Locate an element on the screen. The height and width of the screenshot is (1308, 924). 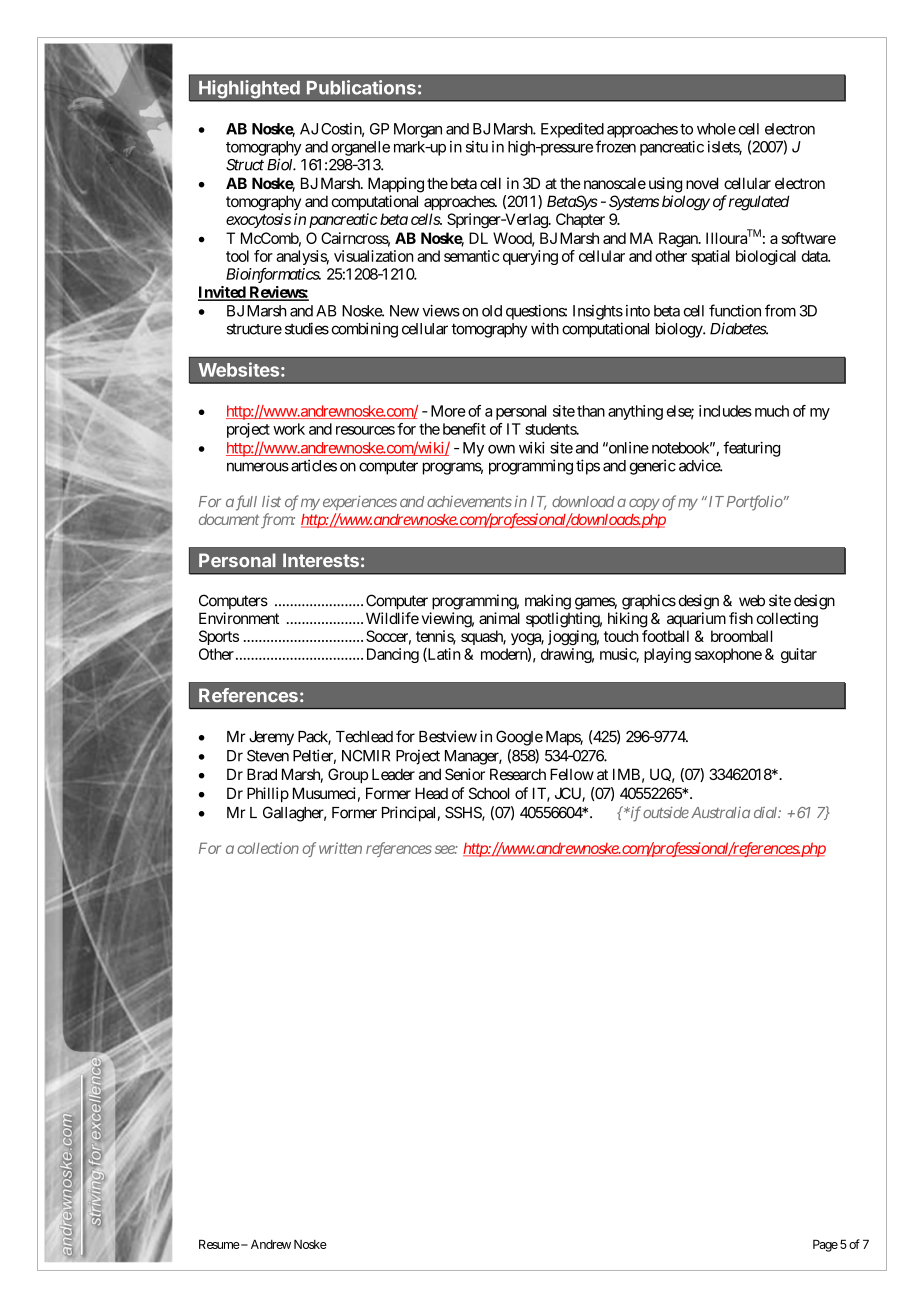
Expedited is located at coordinates (572, 130).
